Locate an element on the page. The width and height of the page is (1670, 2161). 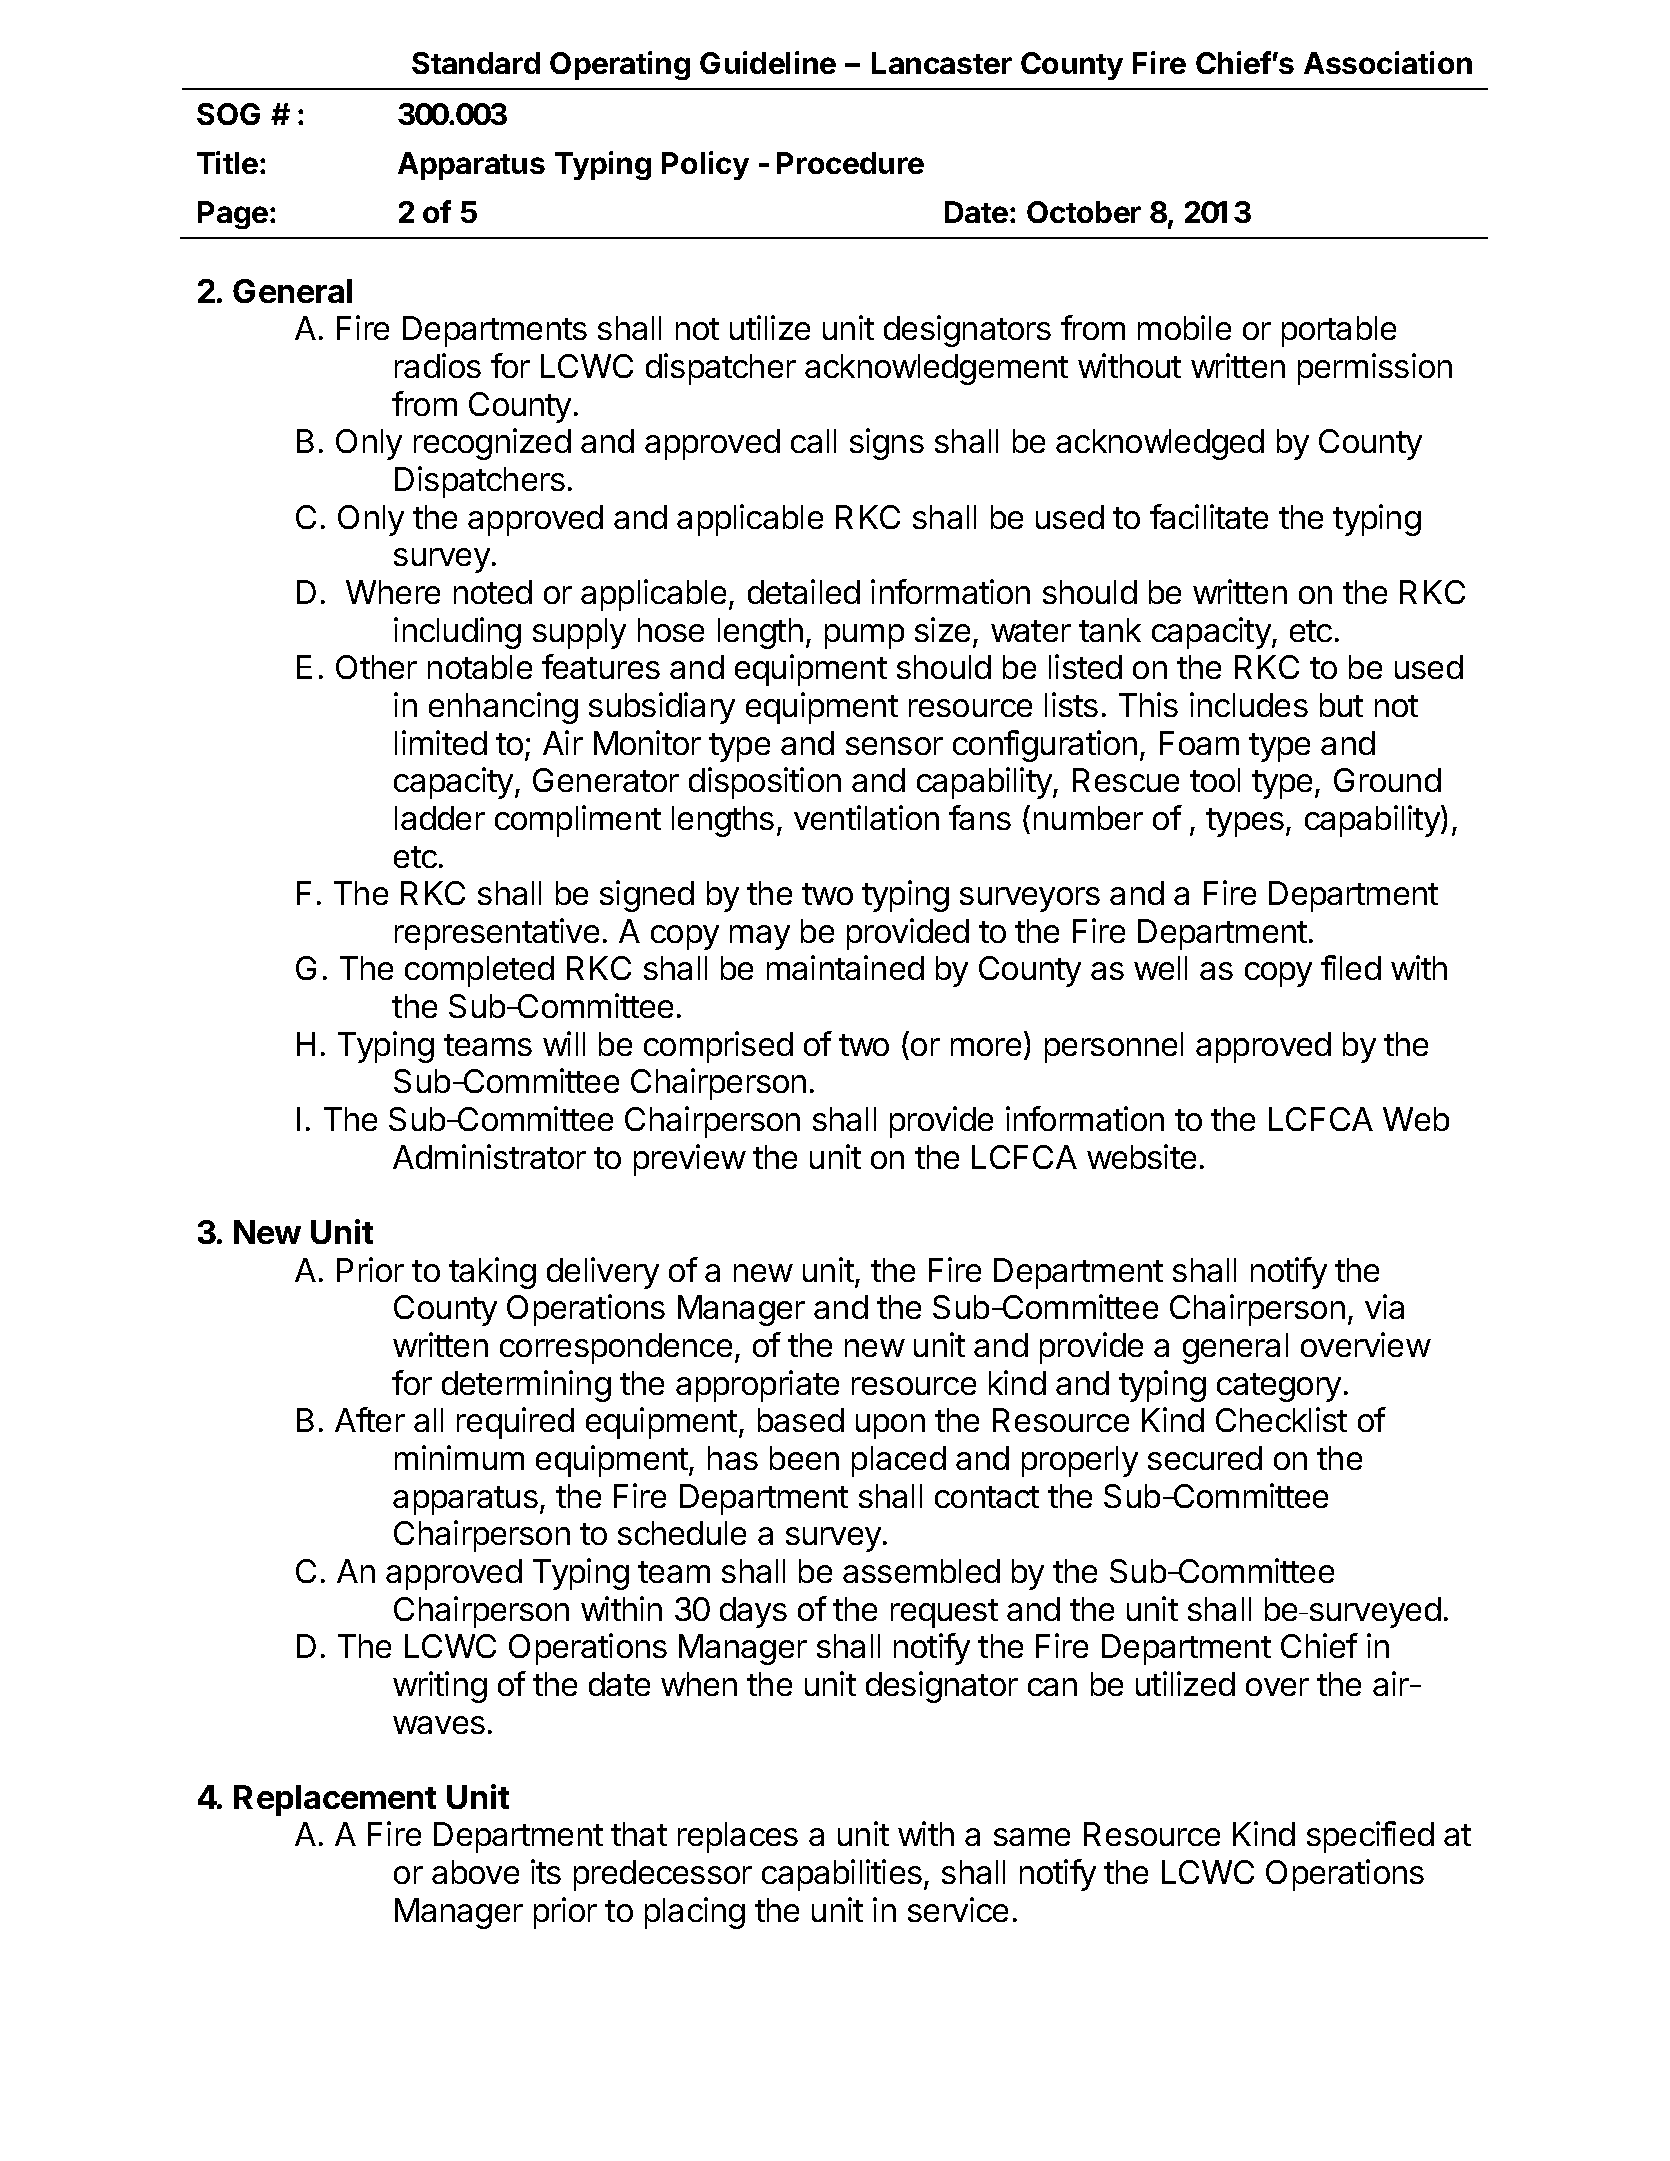
After is located at coordinates (370, 1419).
